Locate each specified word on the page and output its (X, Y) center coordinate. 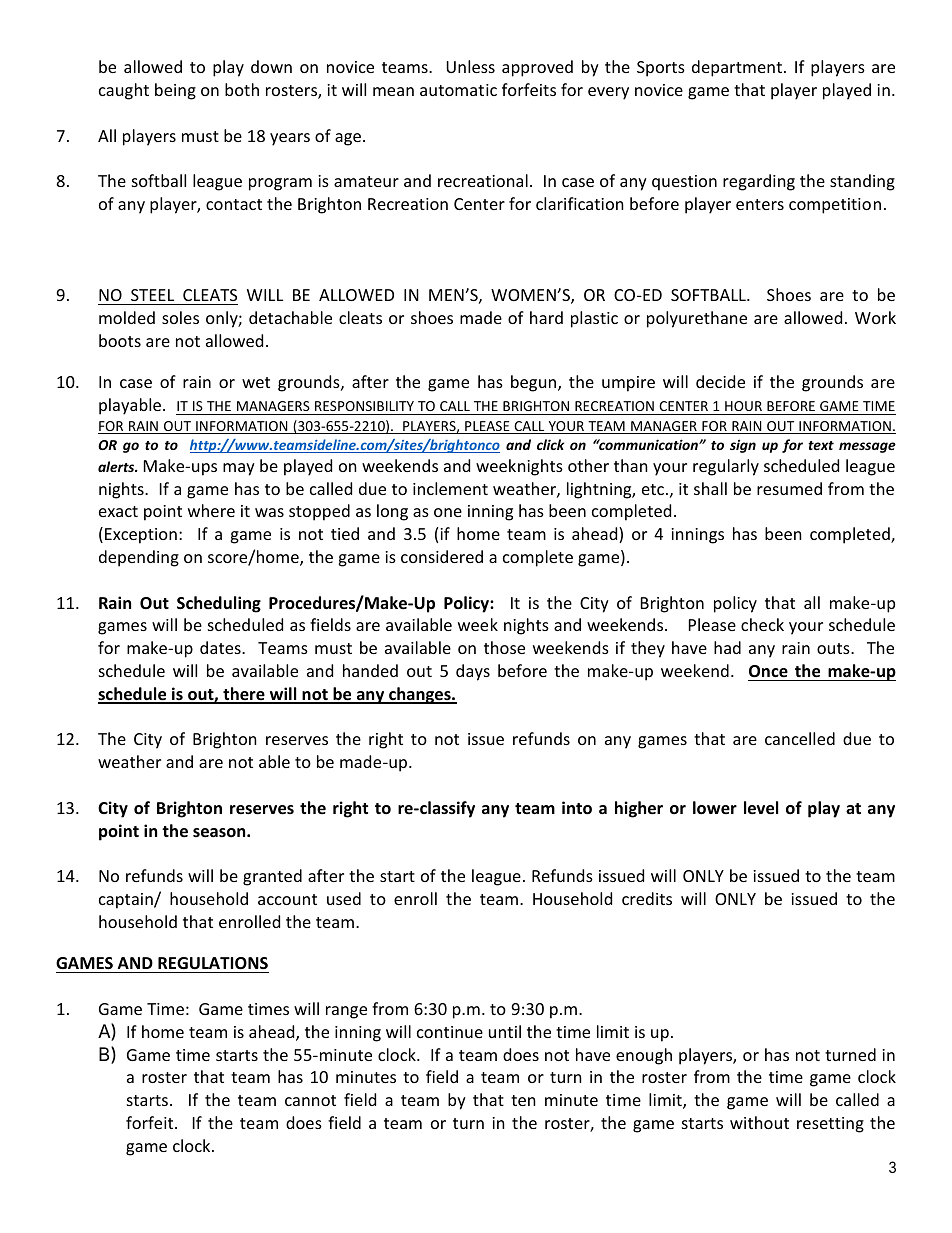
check (762, 624)
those (504, 647)
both (242, 89)
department (737, 68)
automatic (458, 90)
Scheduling (219, 604)
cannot (310, 1100)
